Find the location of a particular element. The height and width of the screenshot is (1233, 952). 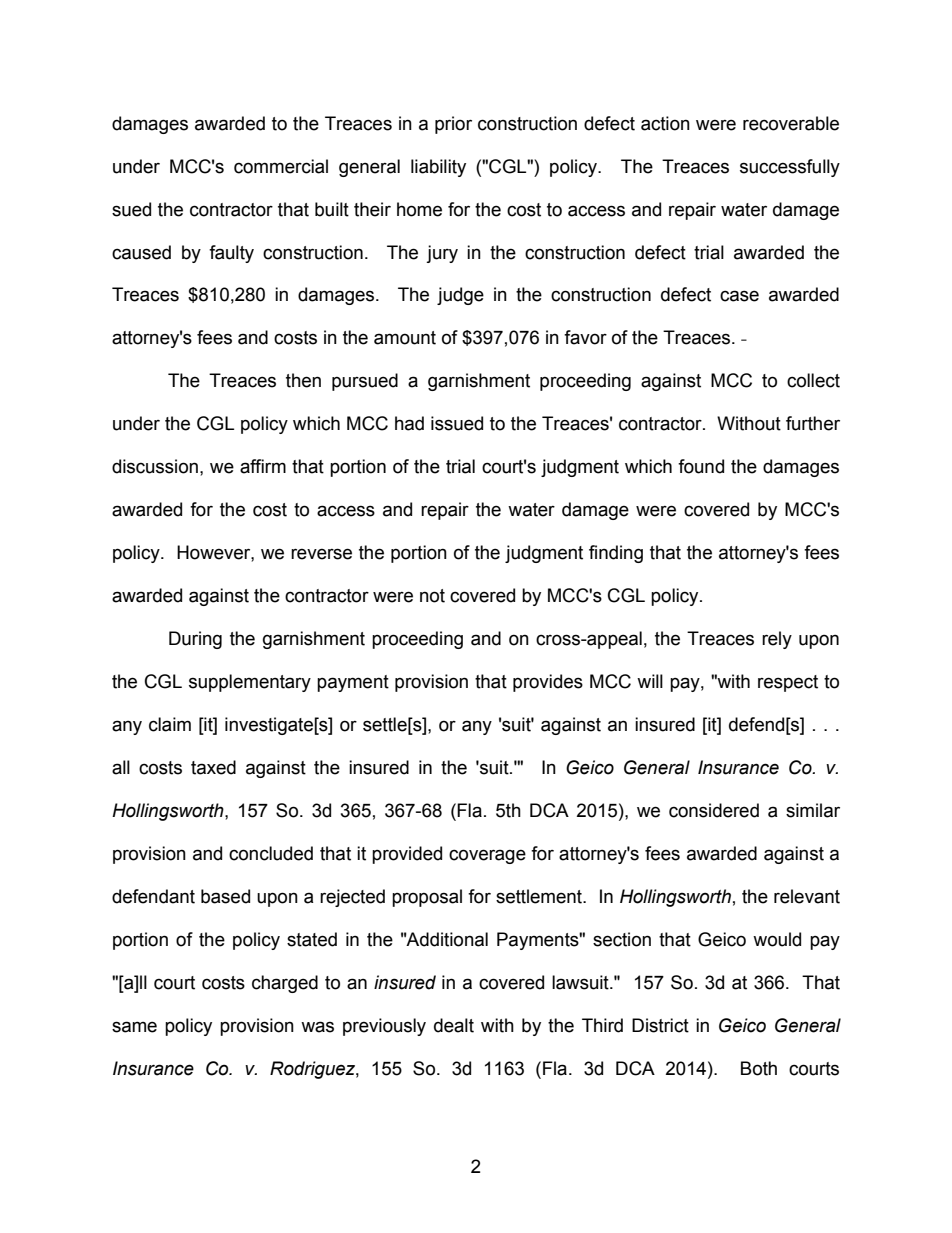

successfully is located at coordinates (790, 168).
